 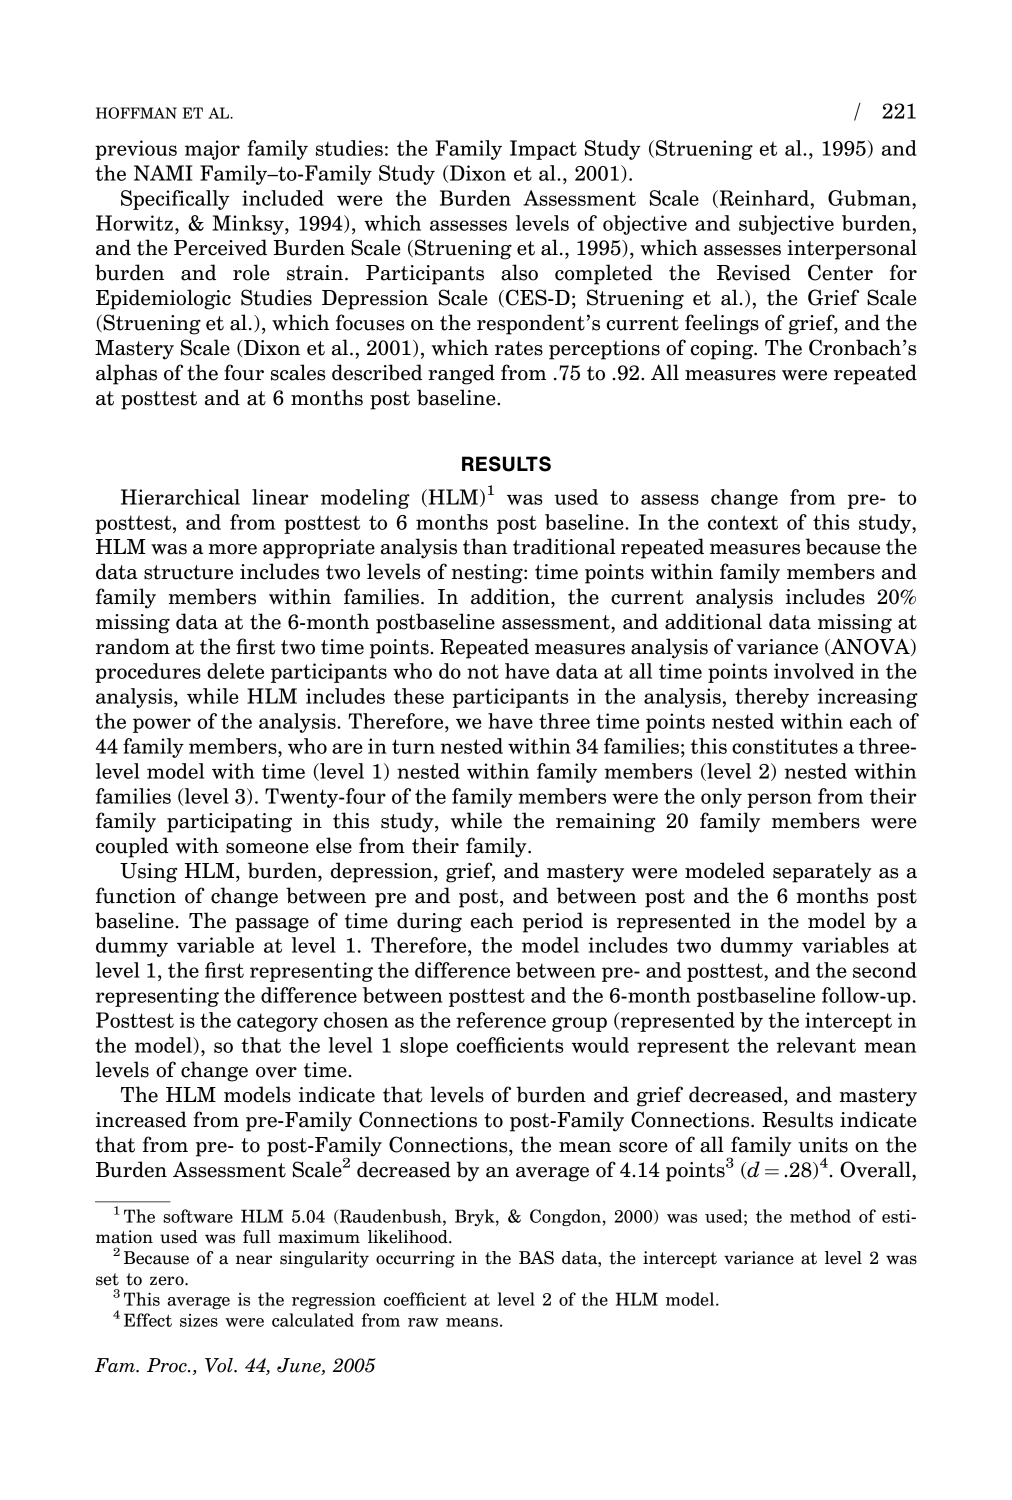 What do you see at coordinates (543, 150) in the screenshot?
I see `Impact` at bounding box center [543, 150].
